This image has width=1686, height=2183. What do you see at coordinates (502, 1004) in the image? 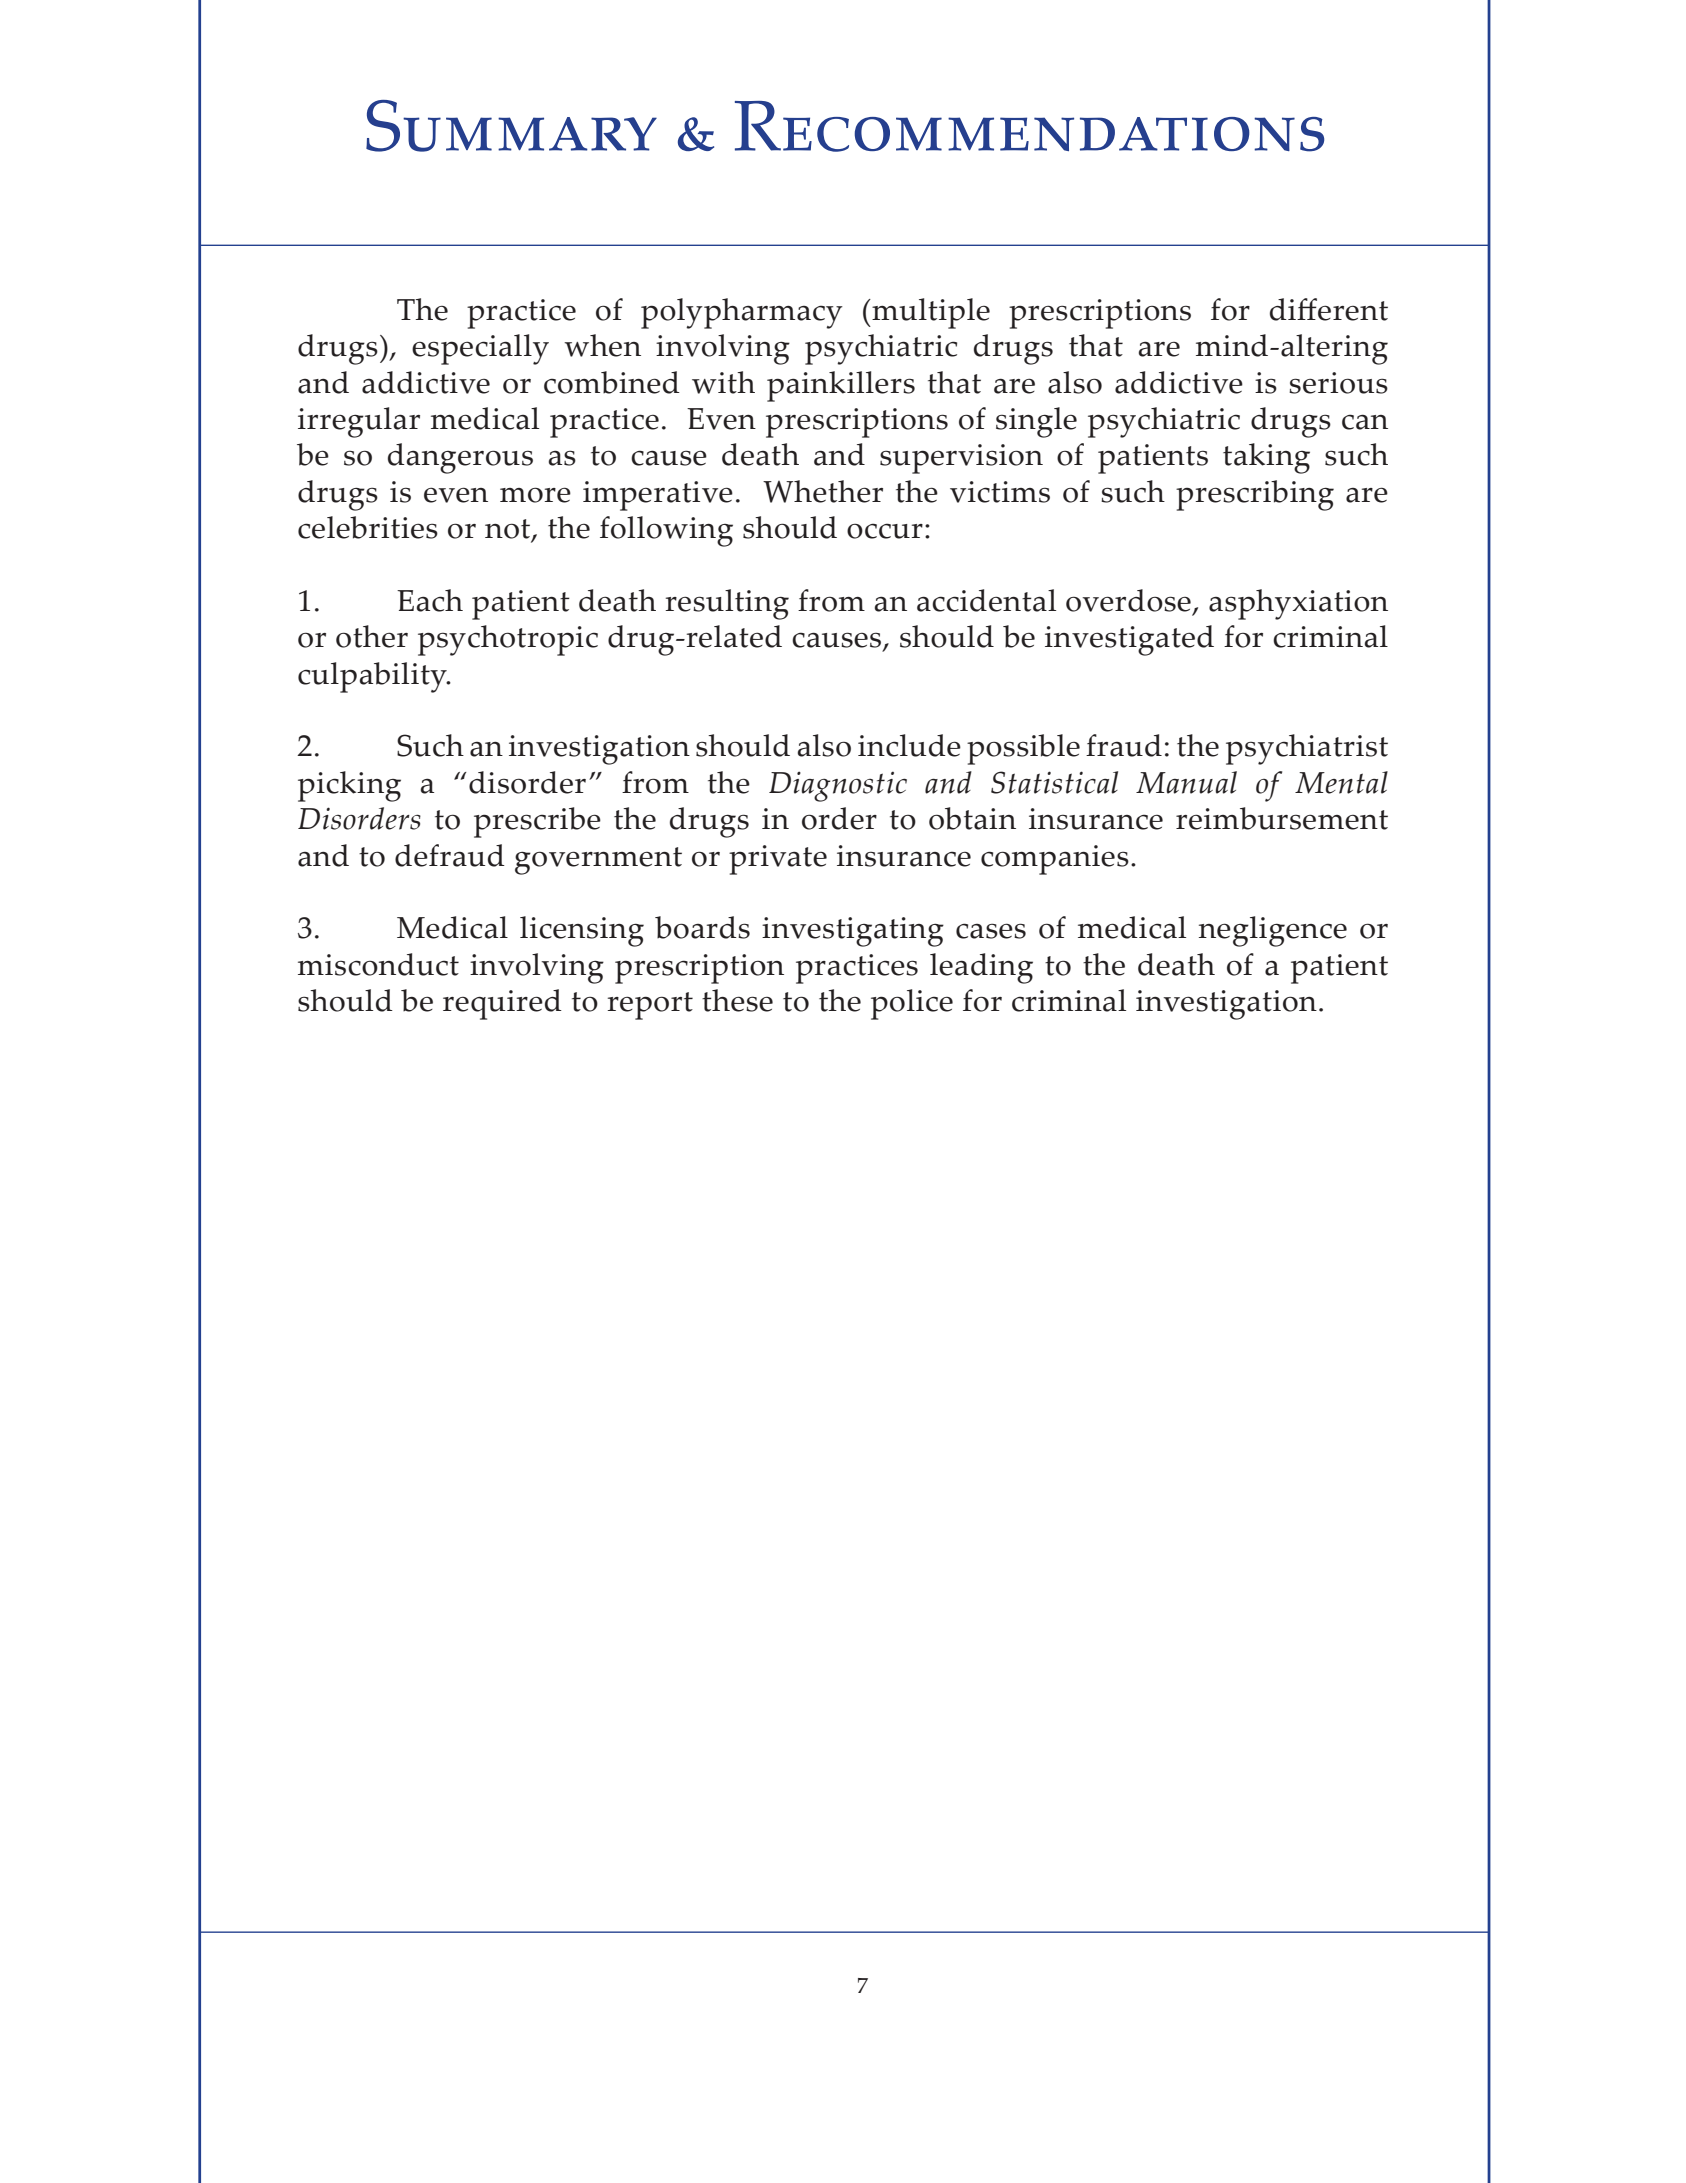
I see `required` at bounding box center [502, 1004].
